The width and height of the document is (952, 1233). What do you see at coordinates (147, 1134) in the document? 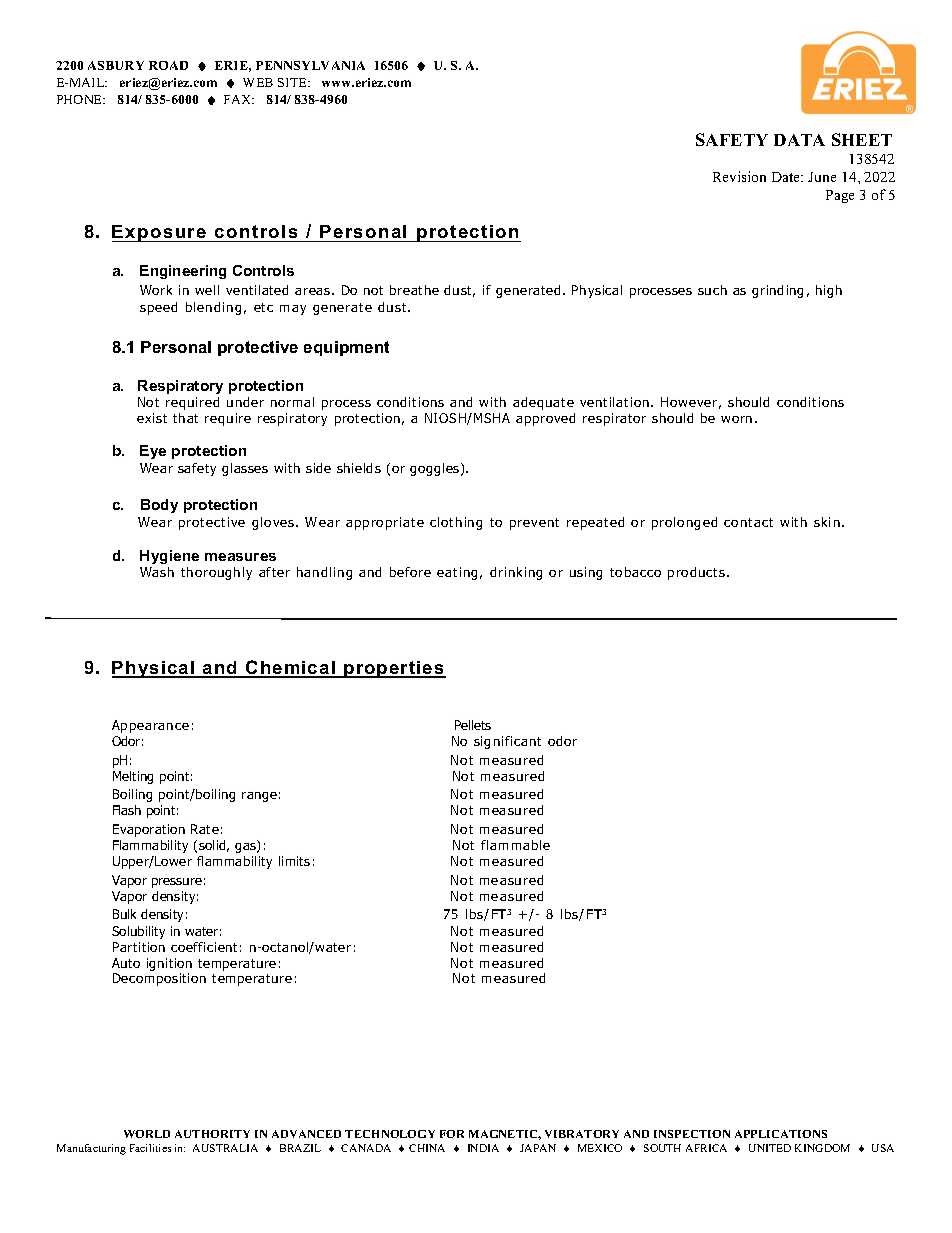
I see `WORLD` at bounding box center [147, 1134].
